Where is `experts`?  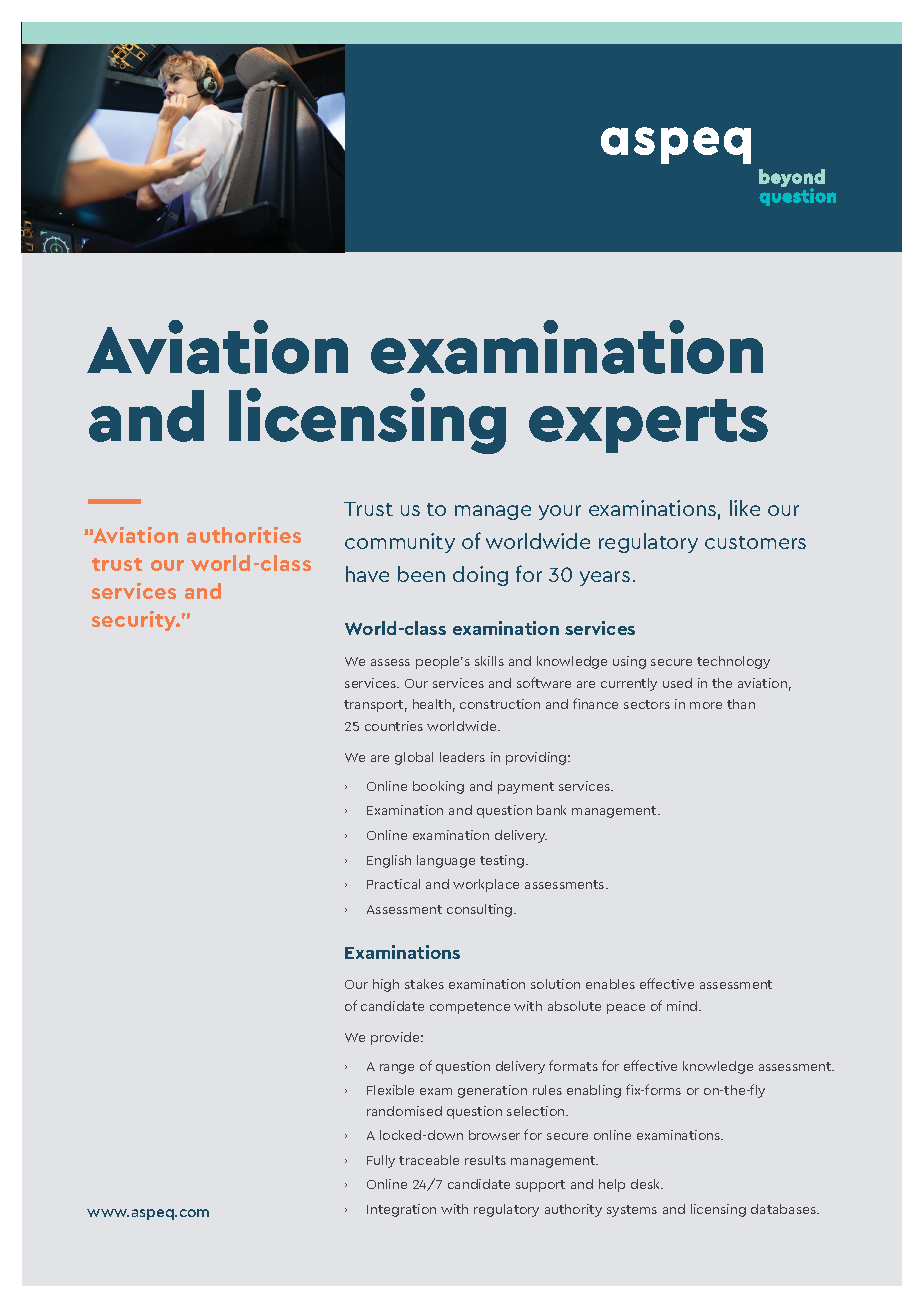
experts is located at coordinates (648, 426).
